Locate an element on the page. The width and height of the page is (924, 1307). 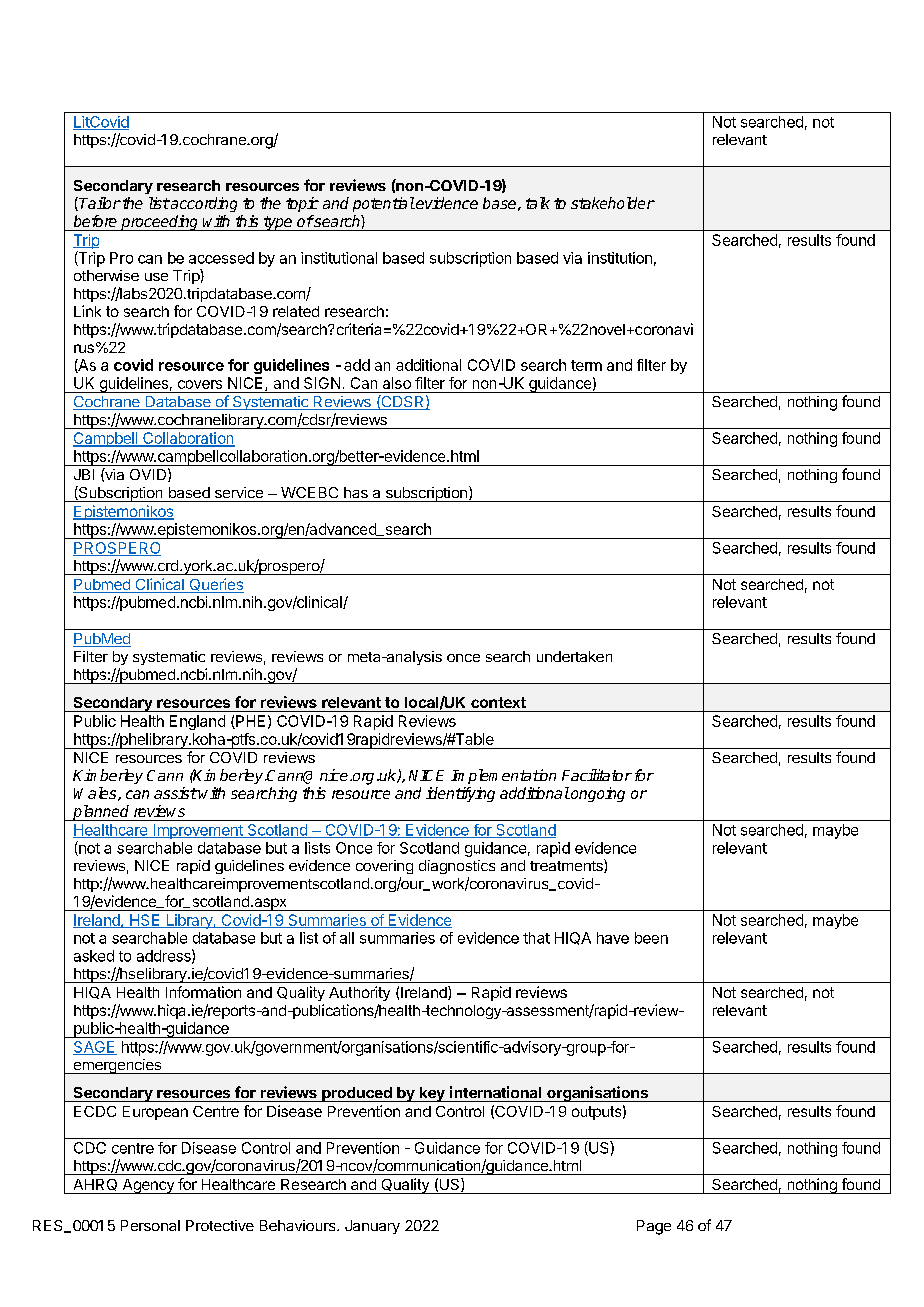
have is located at coordinates (613, 938).
